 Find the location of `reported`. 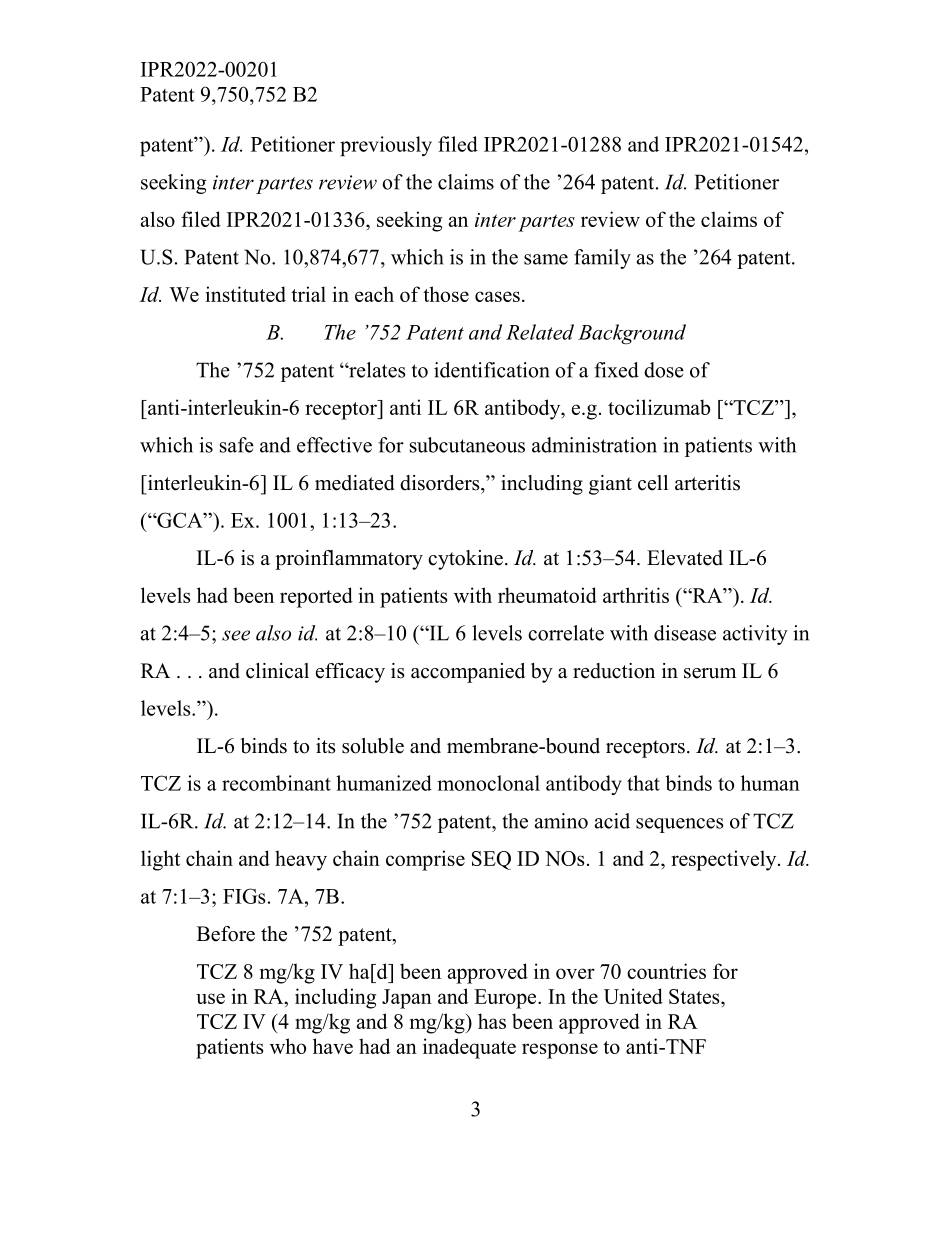

reported is located at coordinates (316, 597).
